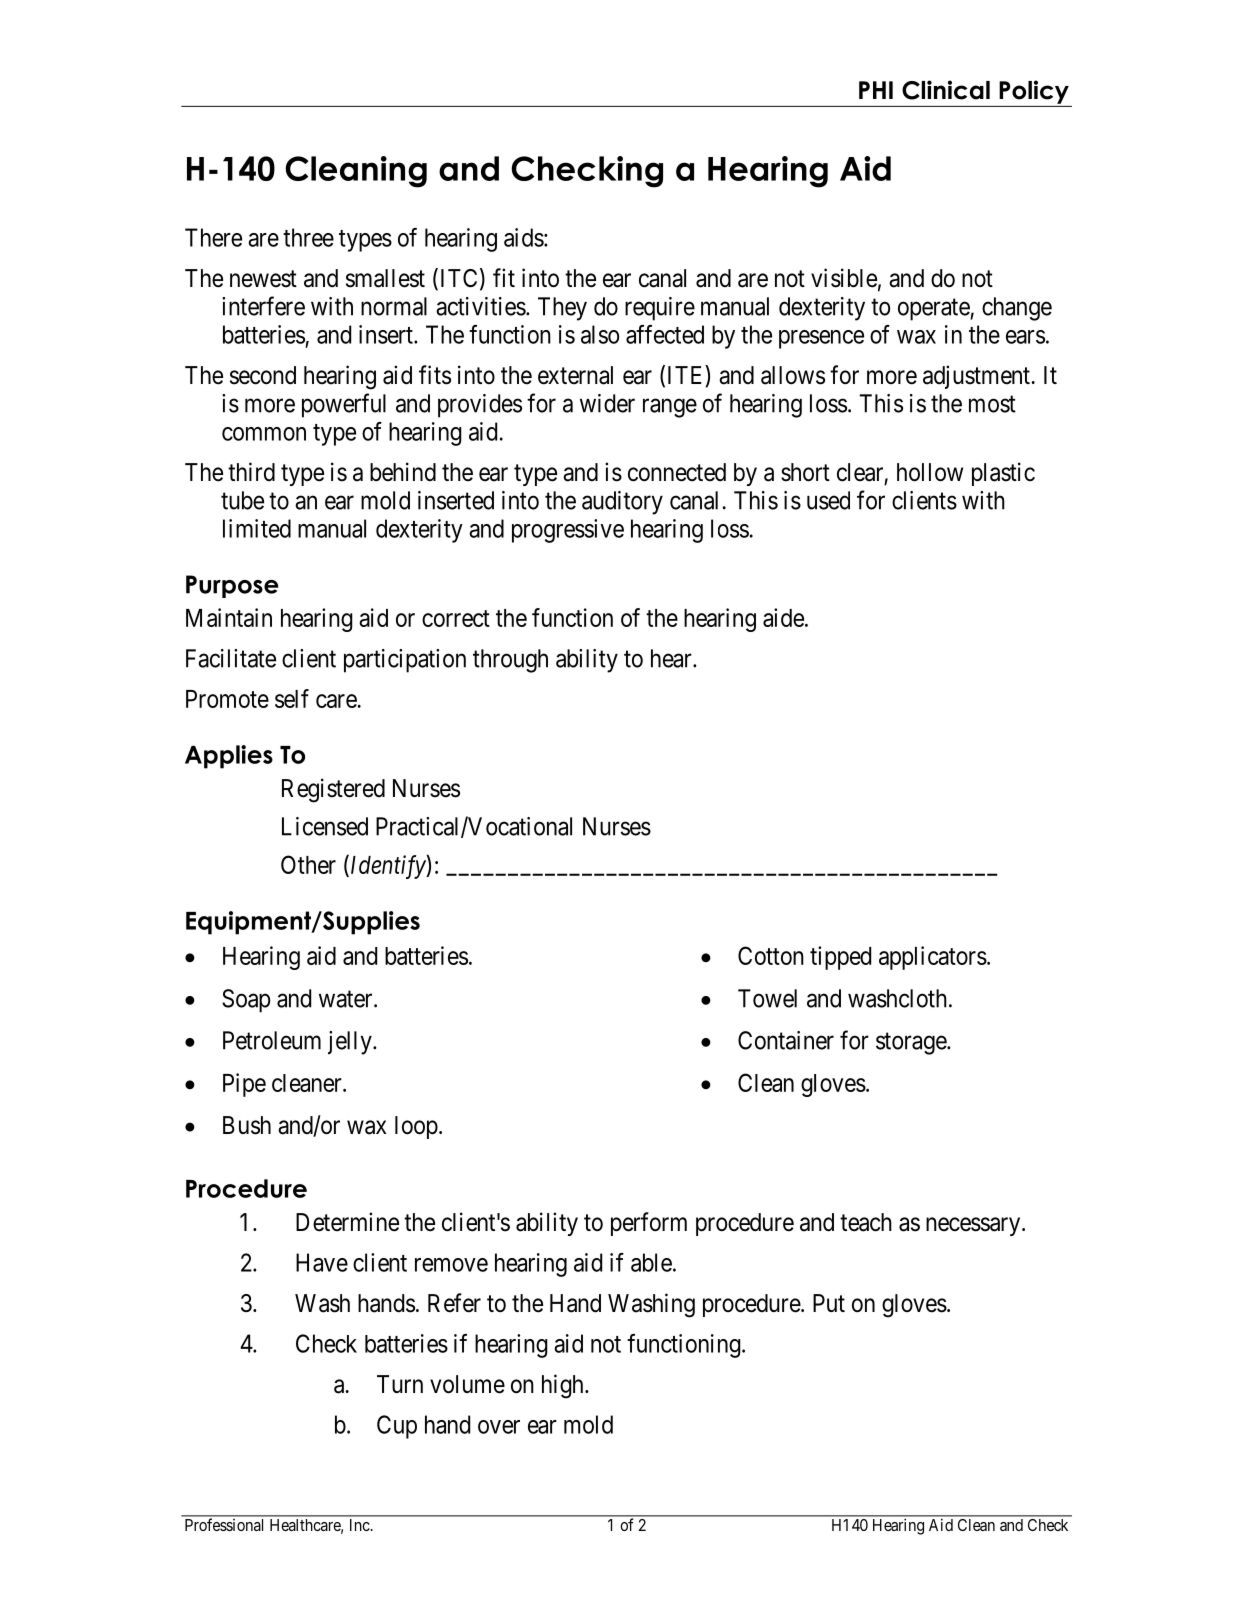 This document has height=1621, width=1253. Describe the element at coordinates (974, 1226) in the document. I see `necessary` at that location.
